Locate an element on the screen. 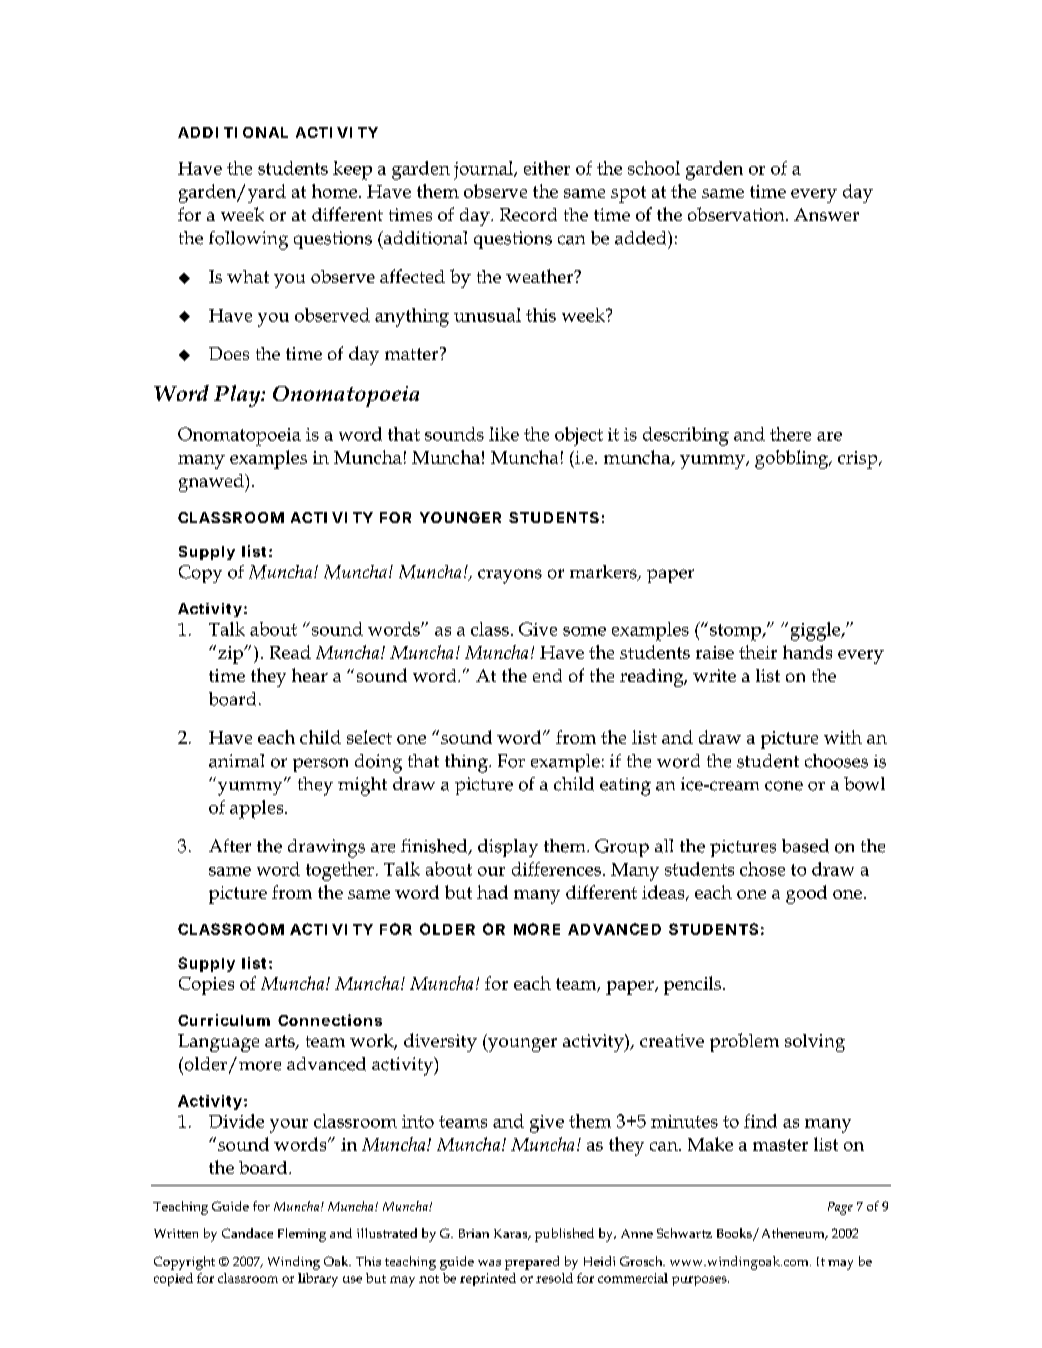 The height and width of the screenshot is (1348, 1042). Candace is located at coordinates (247, 1233).
